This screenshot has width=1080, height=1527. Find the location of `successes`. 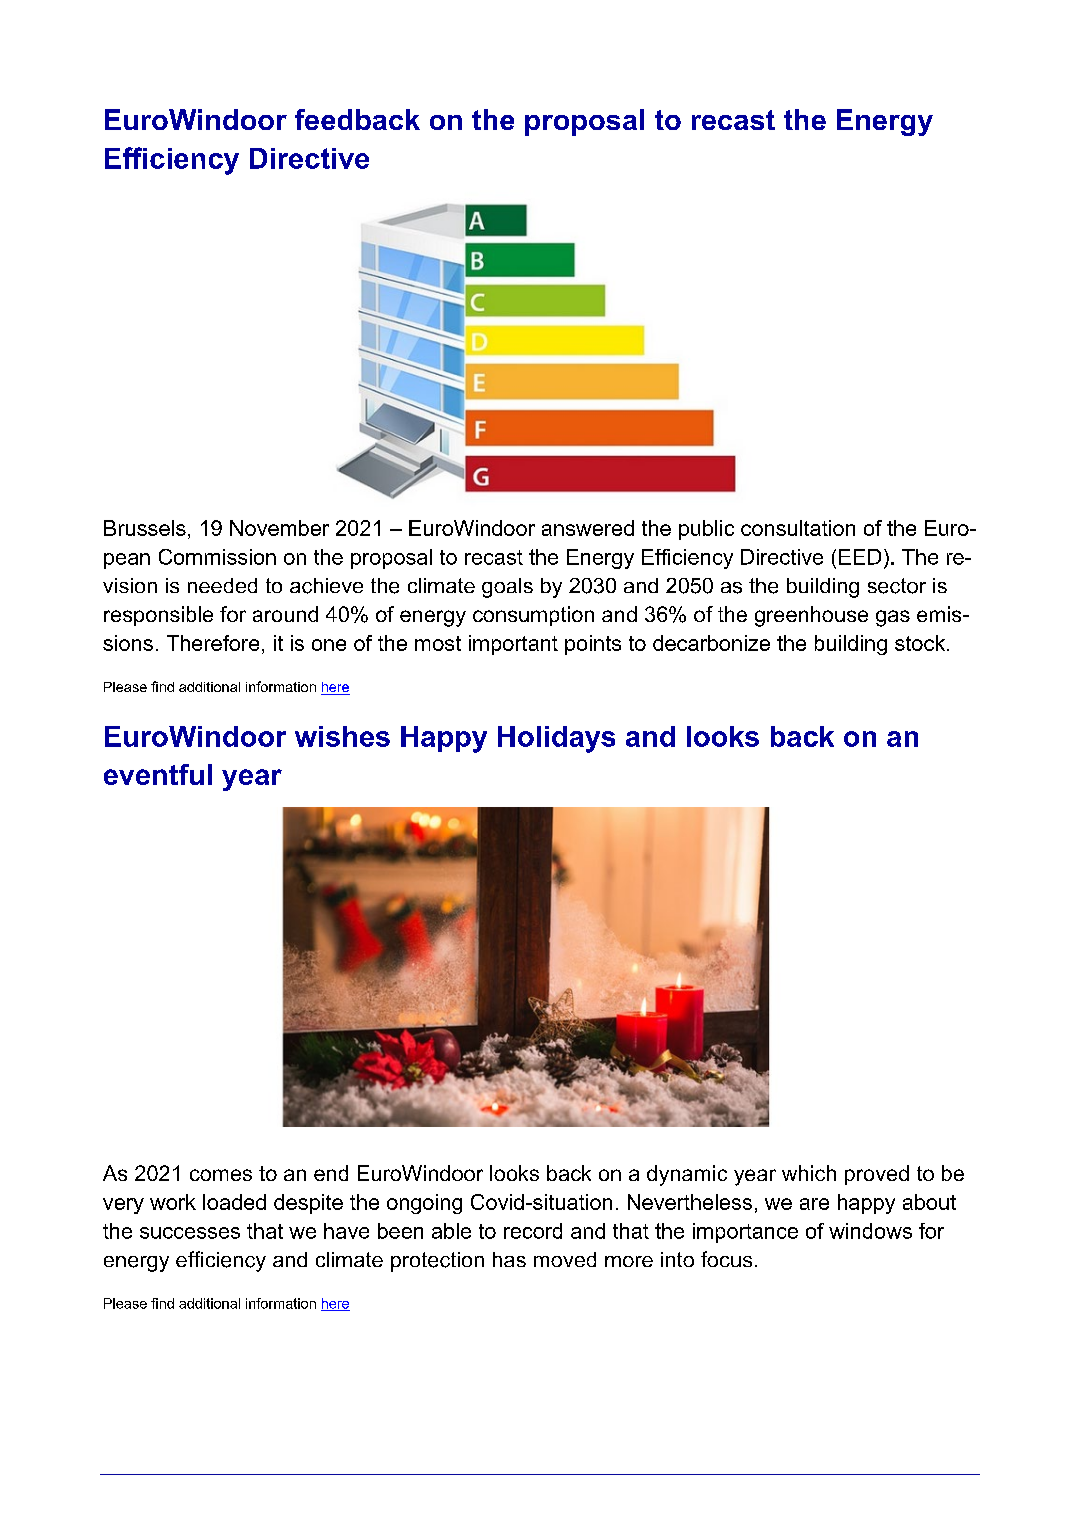

successes is located at coordinates (190, 1233).
